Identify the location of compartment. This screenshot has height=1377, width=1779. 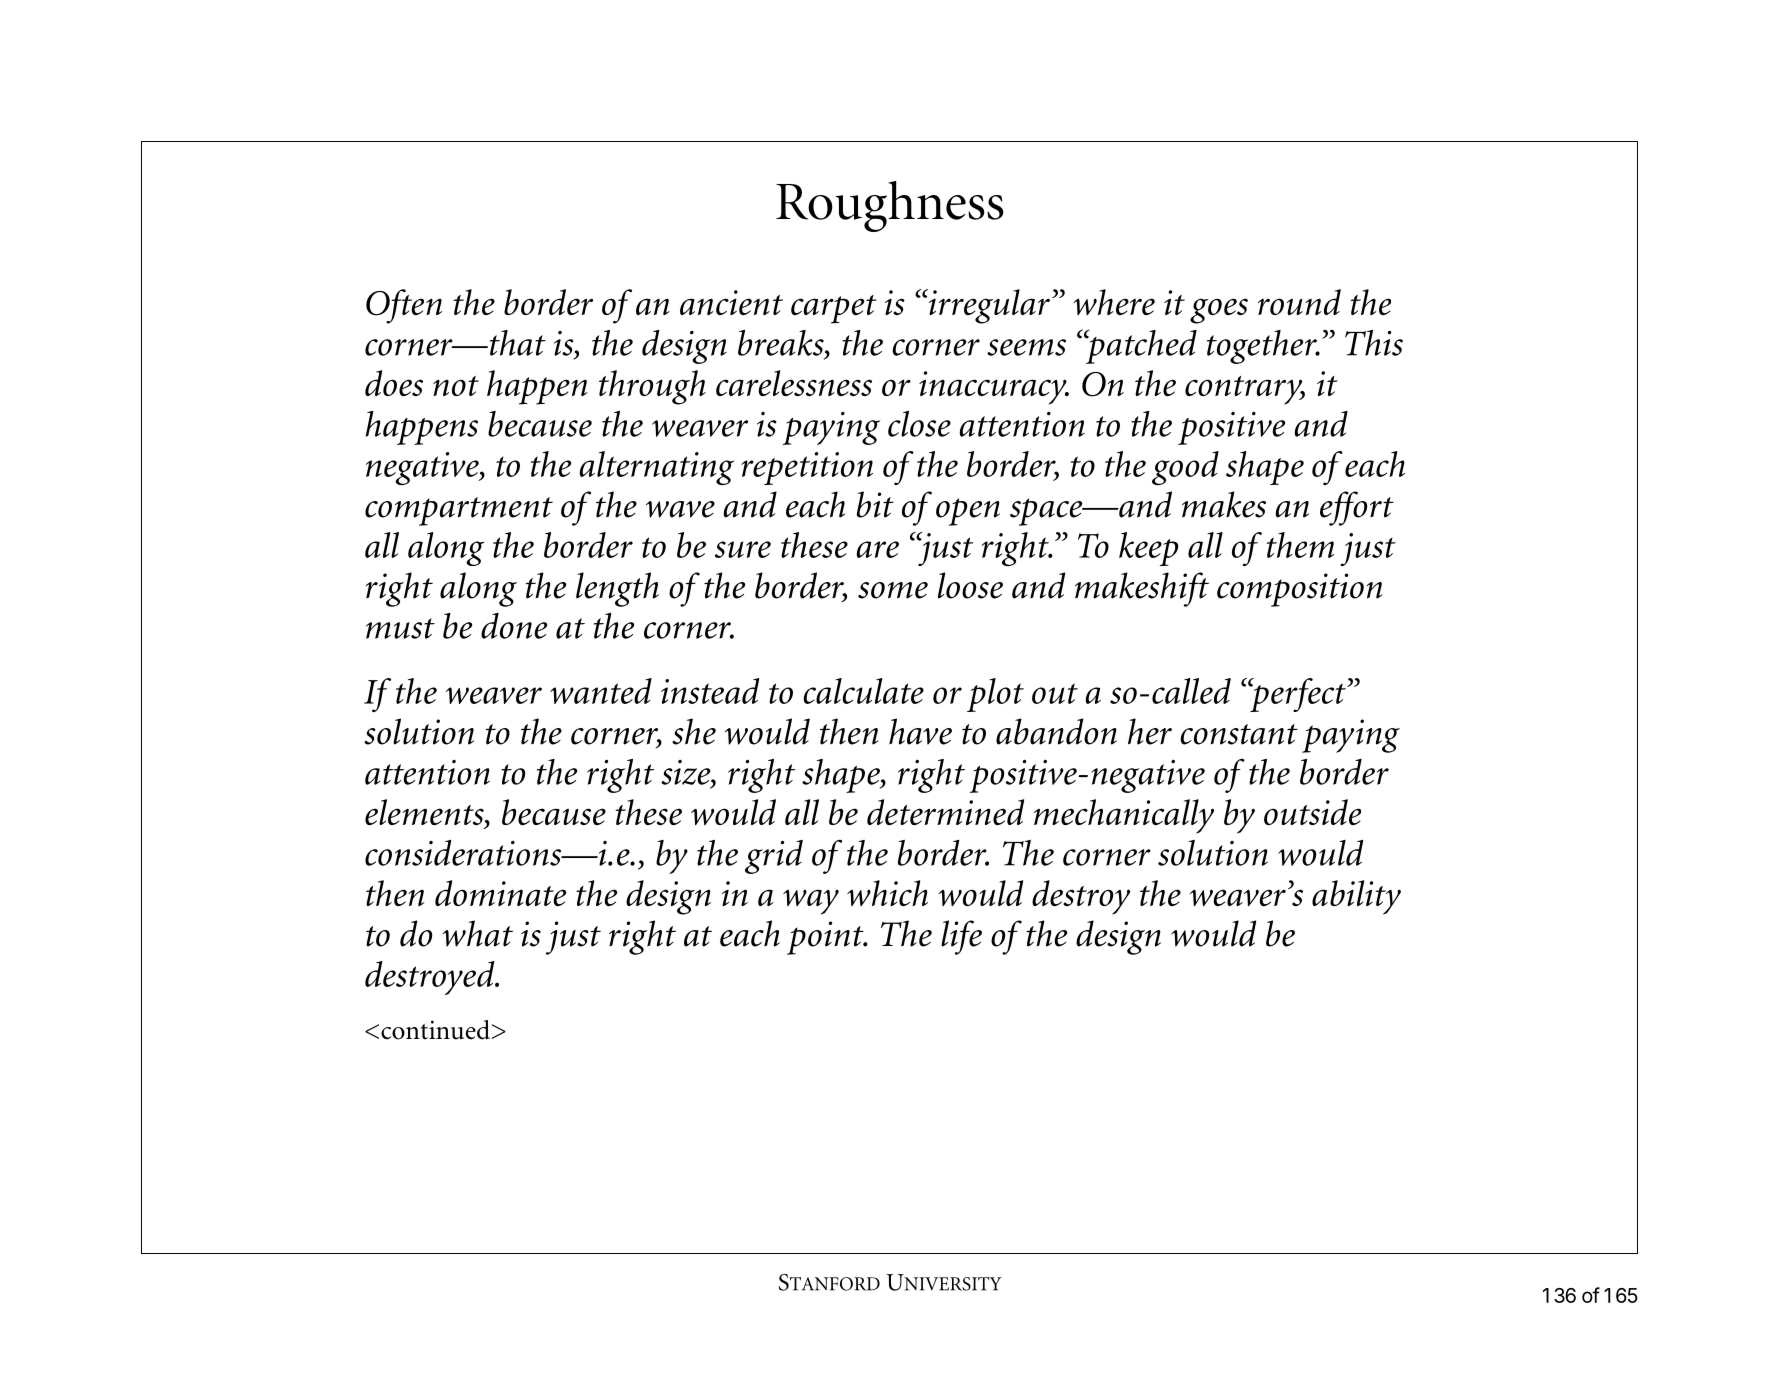
(459, 511).
